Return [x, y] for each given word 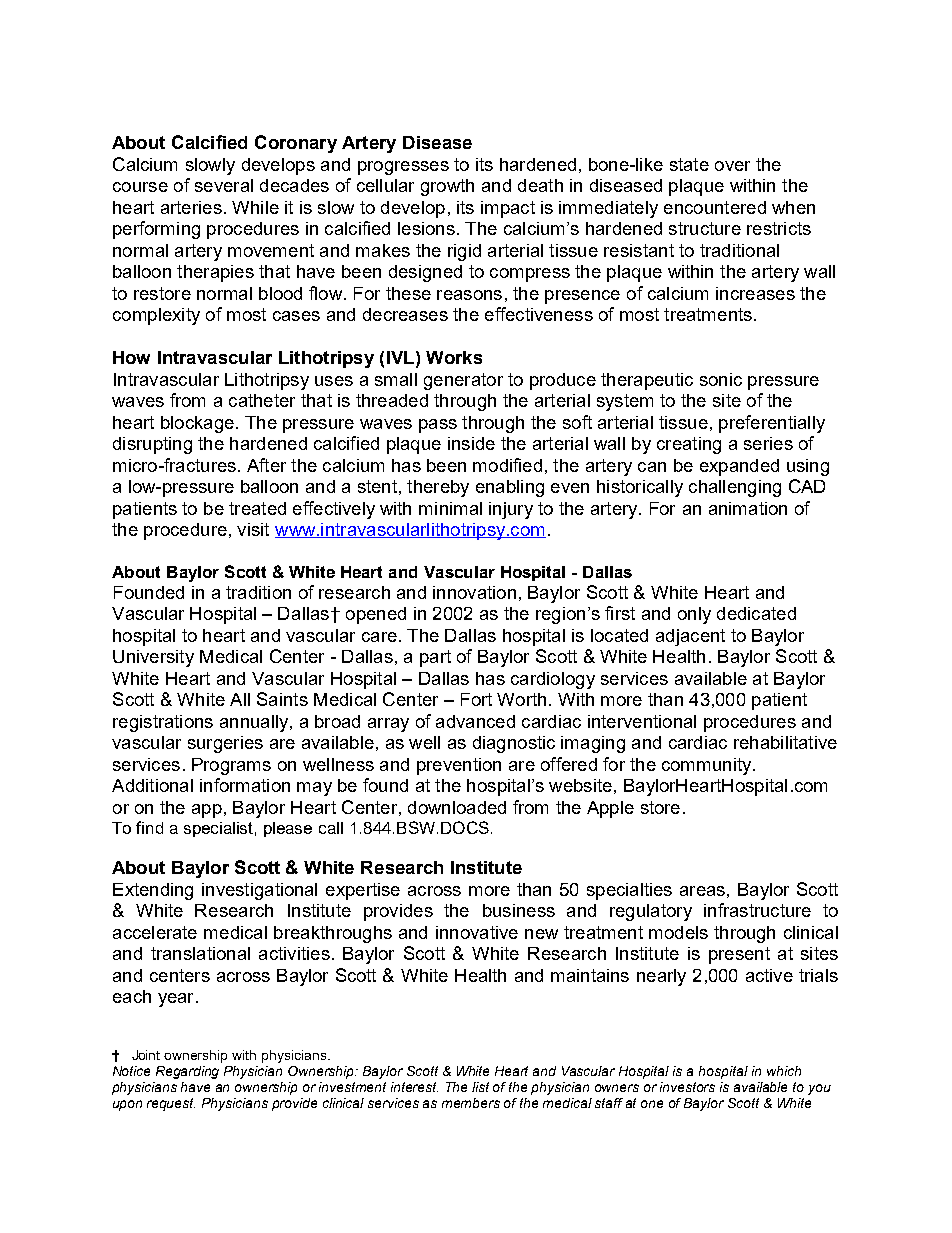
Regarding [187, 1072]
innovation [474, 592]
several [224, 185]
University [153, 658]
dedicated [756, 613]
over [732, 166]
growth [447, 187]
